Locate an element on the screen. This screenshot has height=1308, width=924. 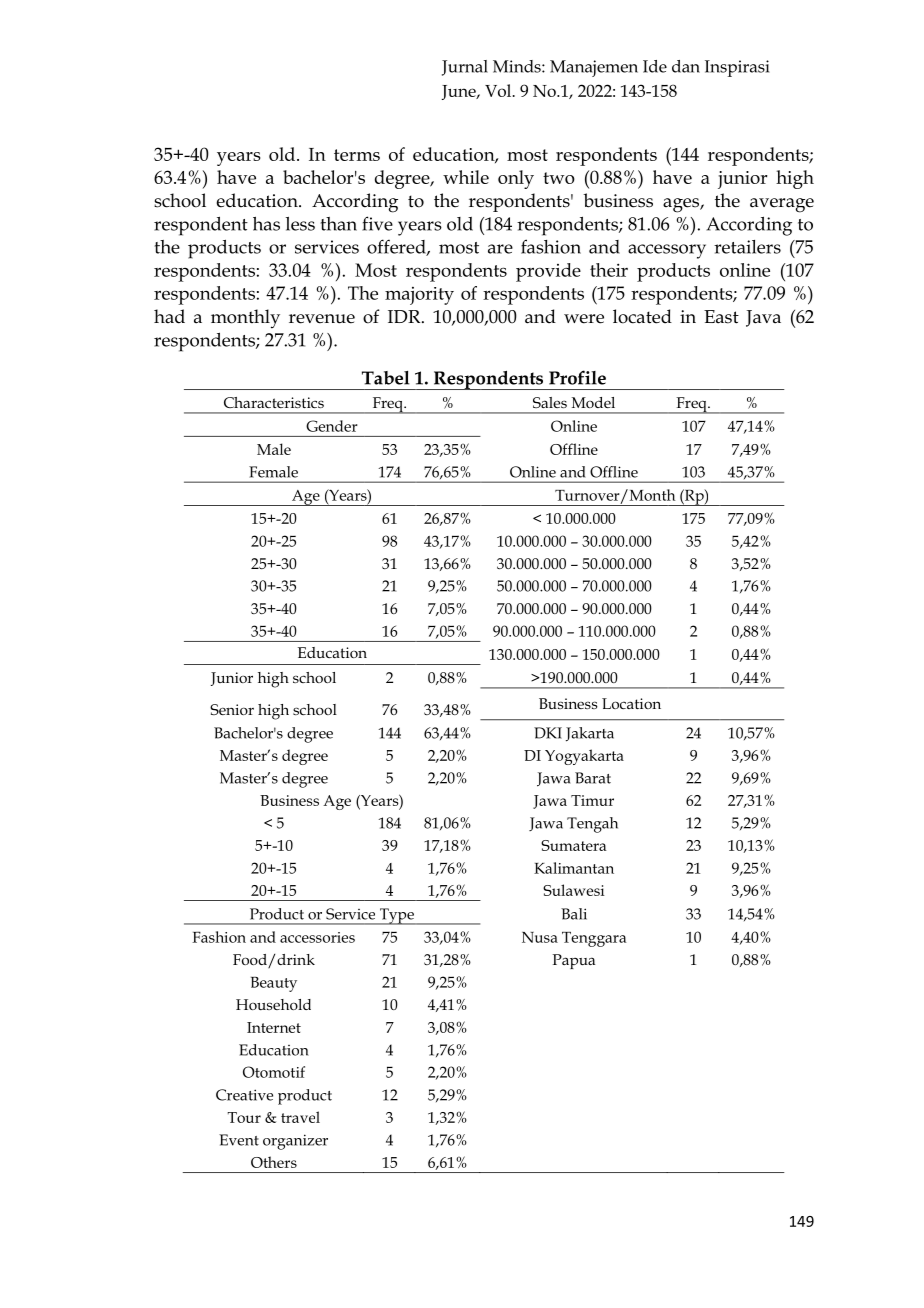
majority is located at coordinates (419, 296).
